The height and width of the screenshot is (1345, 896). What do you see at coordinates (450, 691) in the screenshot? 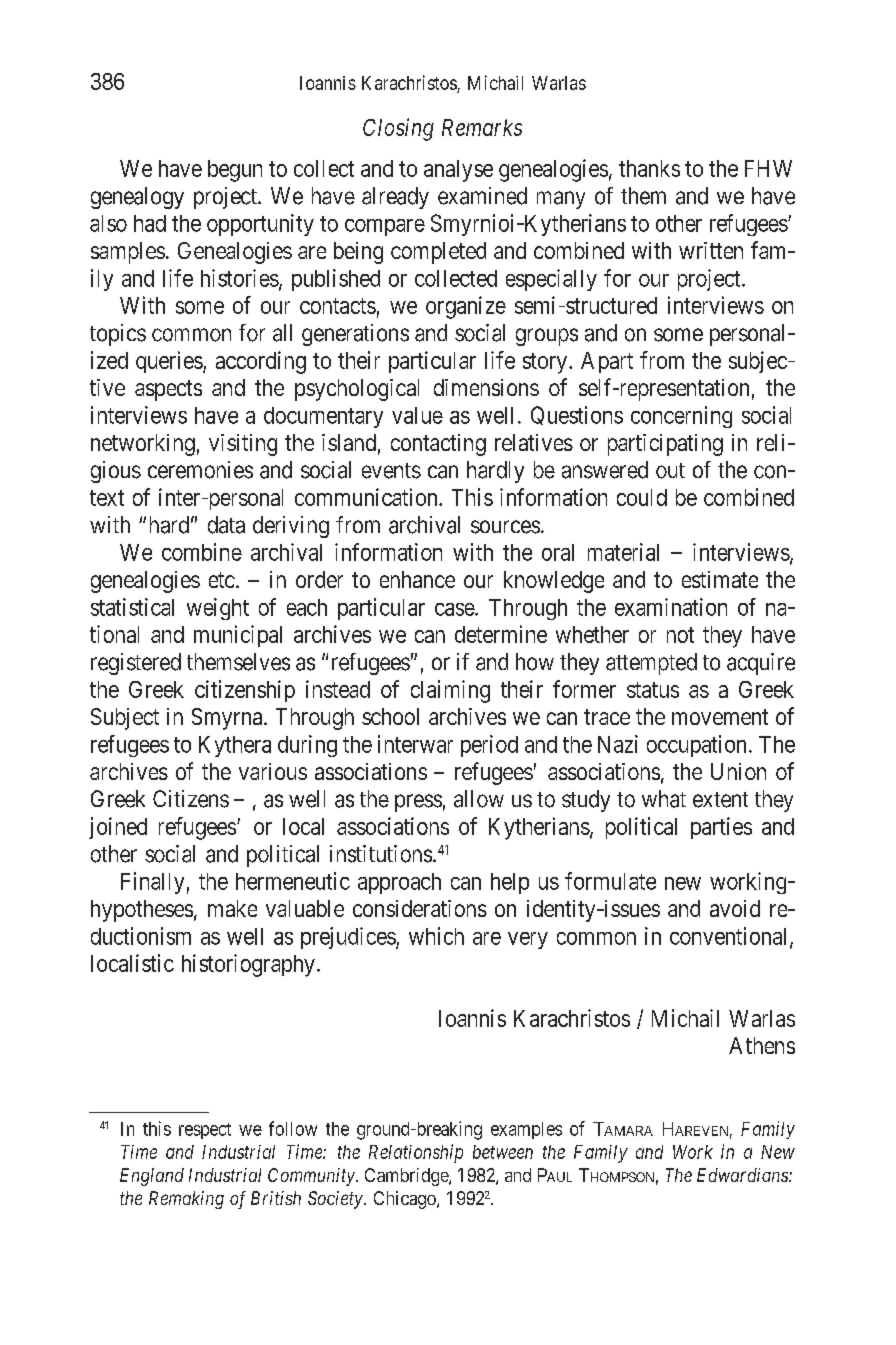
I see `claiming` at bounding box center [450, 691].
